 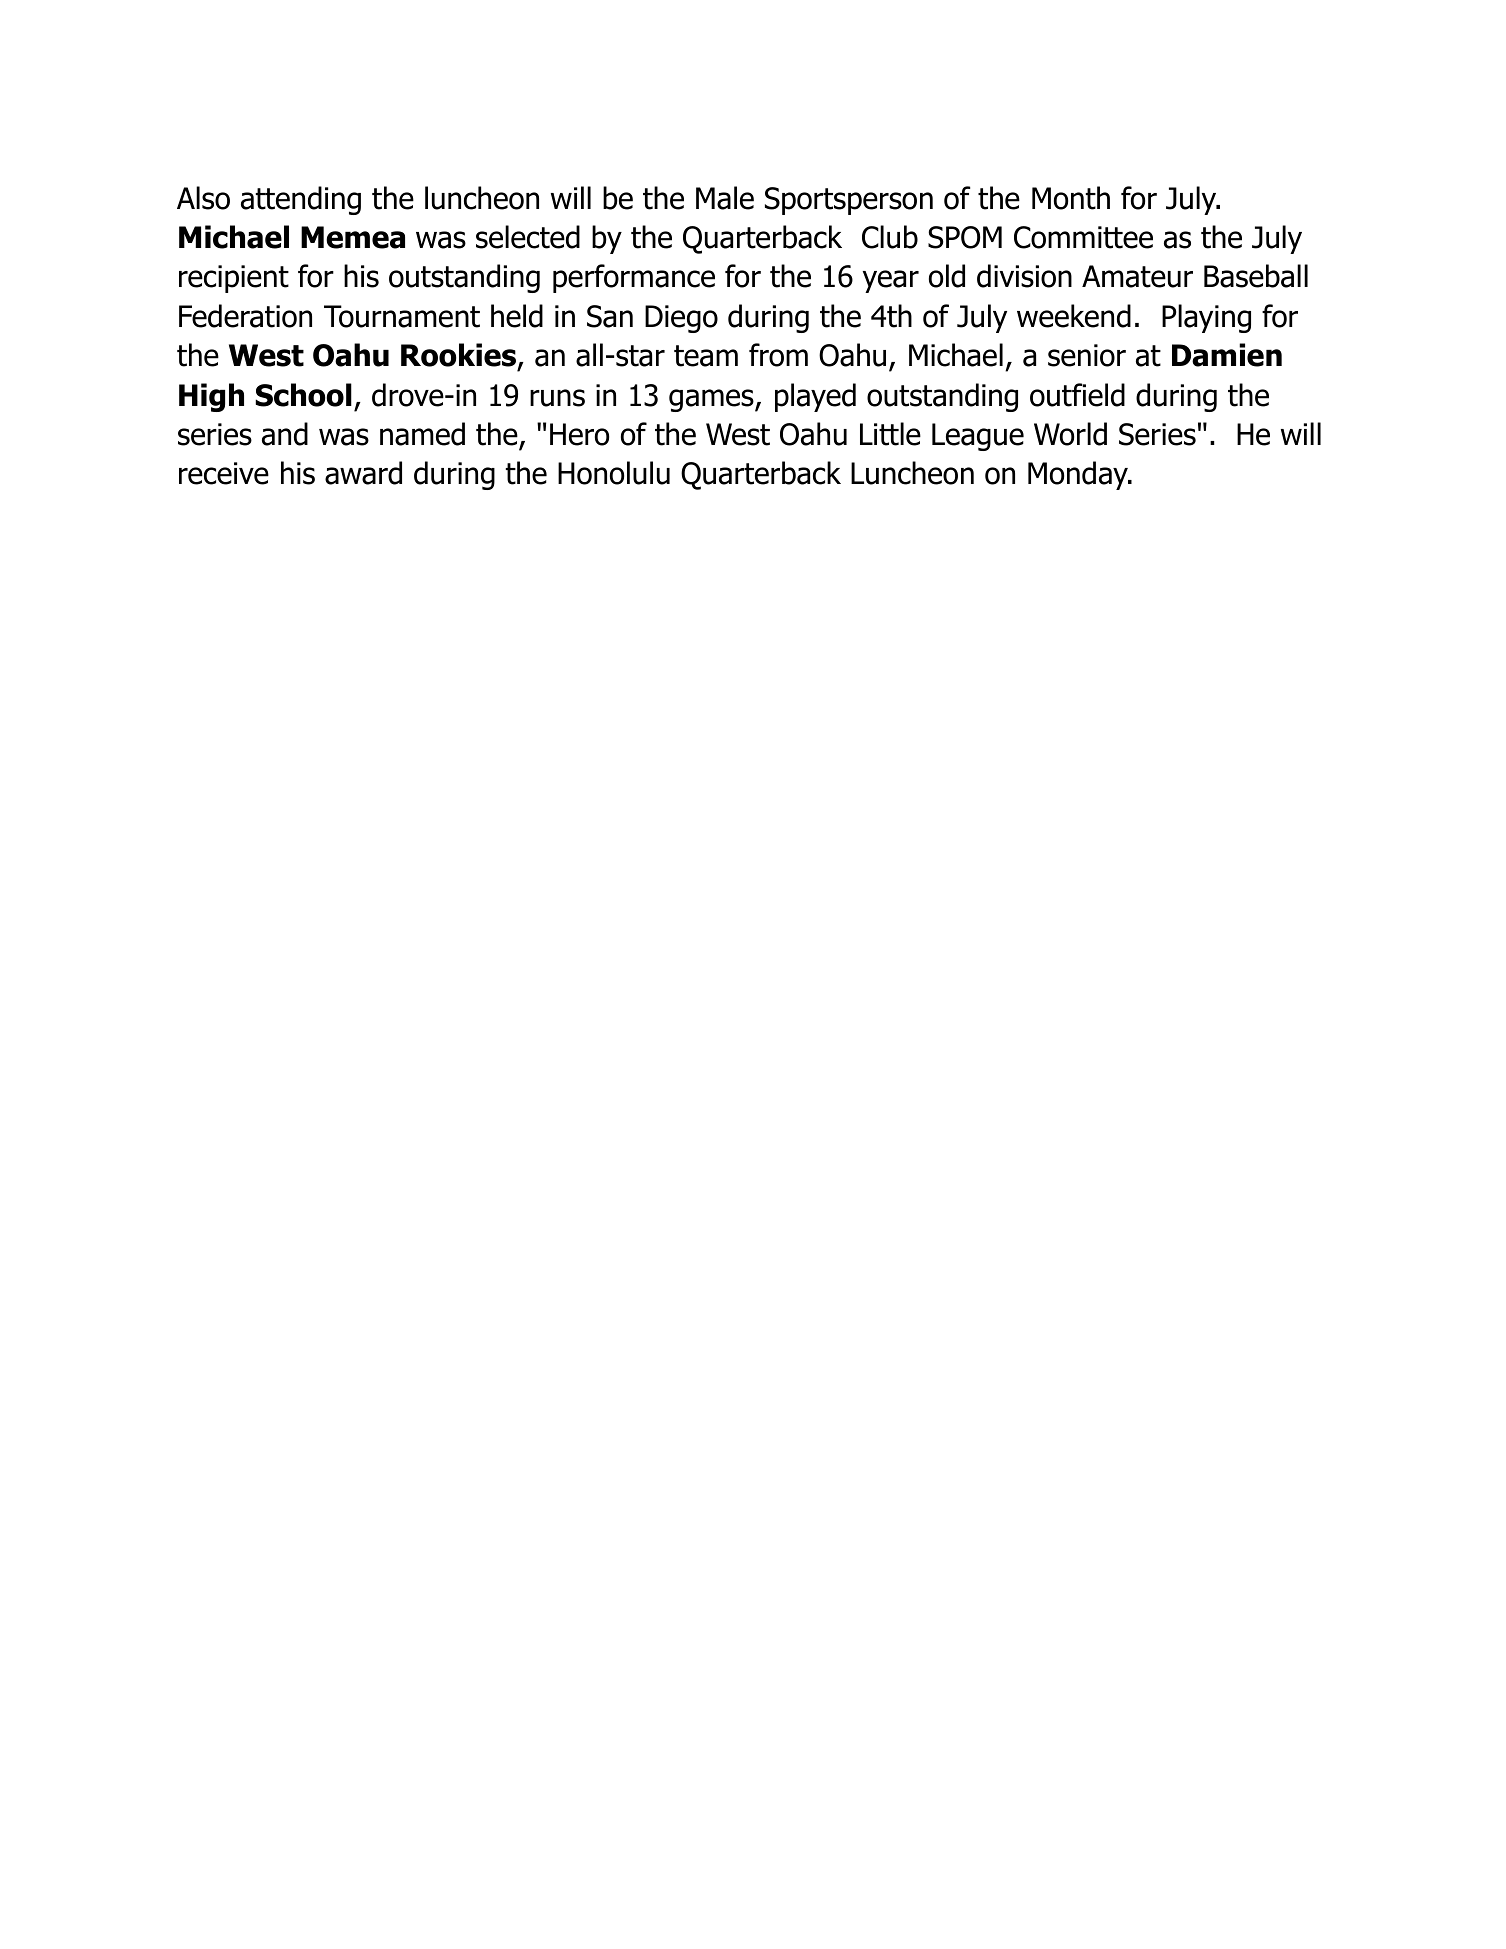 I want to click on senior, so click(x=1087, y=355).
